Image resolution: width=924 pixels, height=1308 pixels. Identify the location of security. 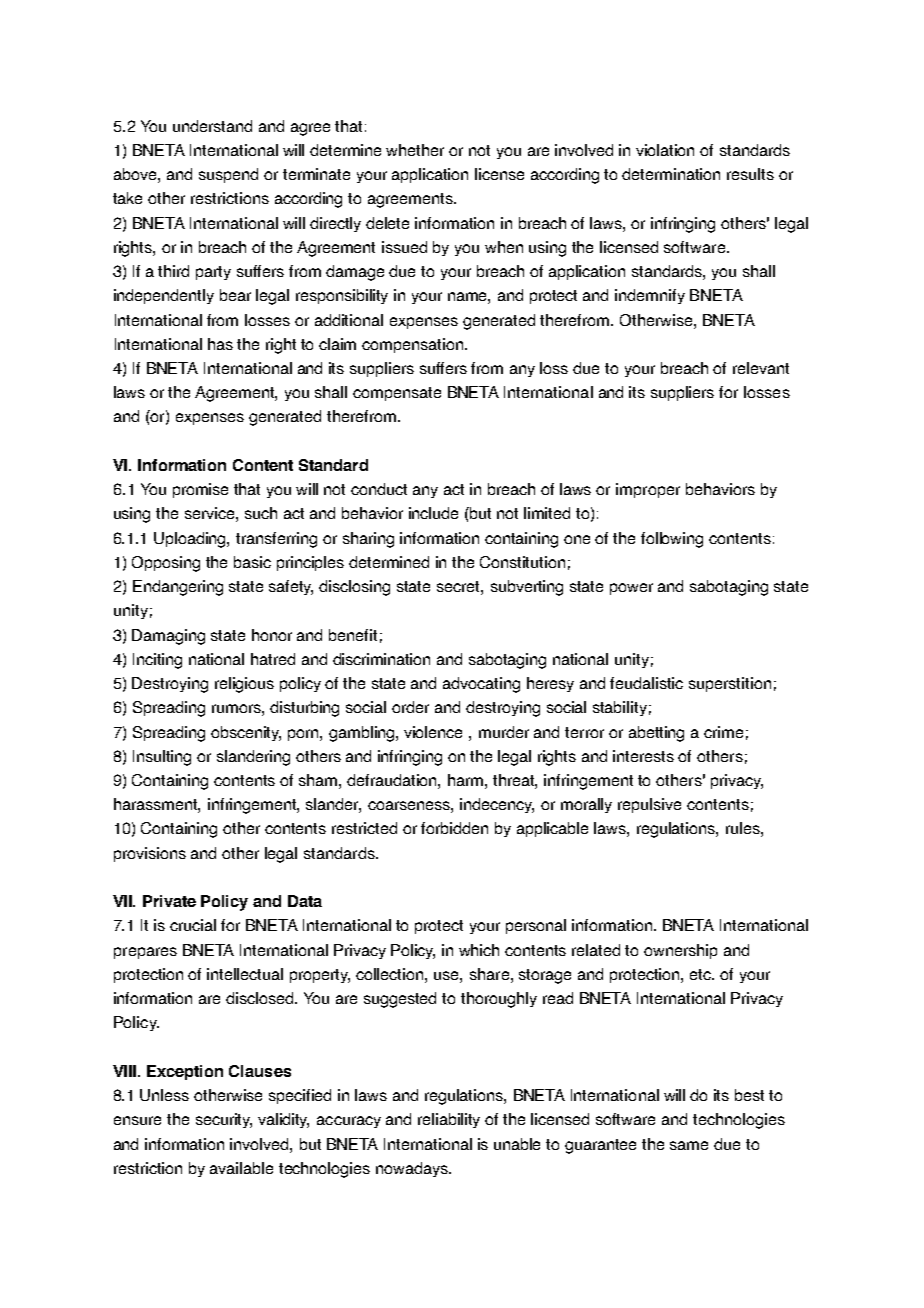
(224, 1120).
